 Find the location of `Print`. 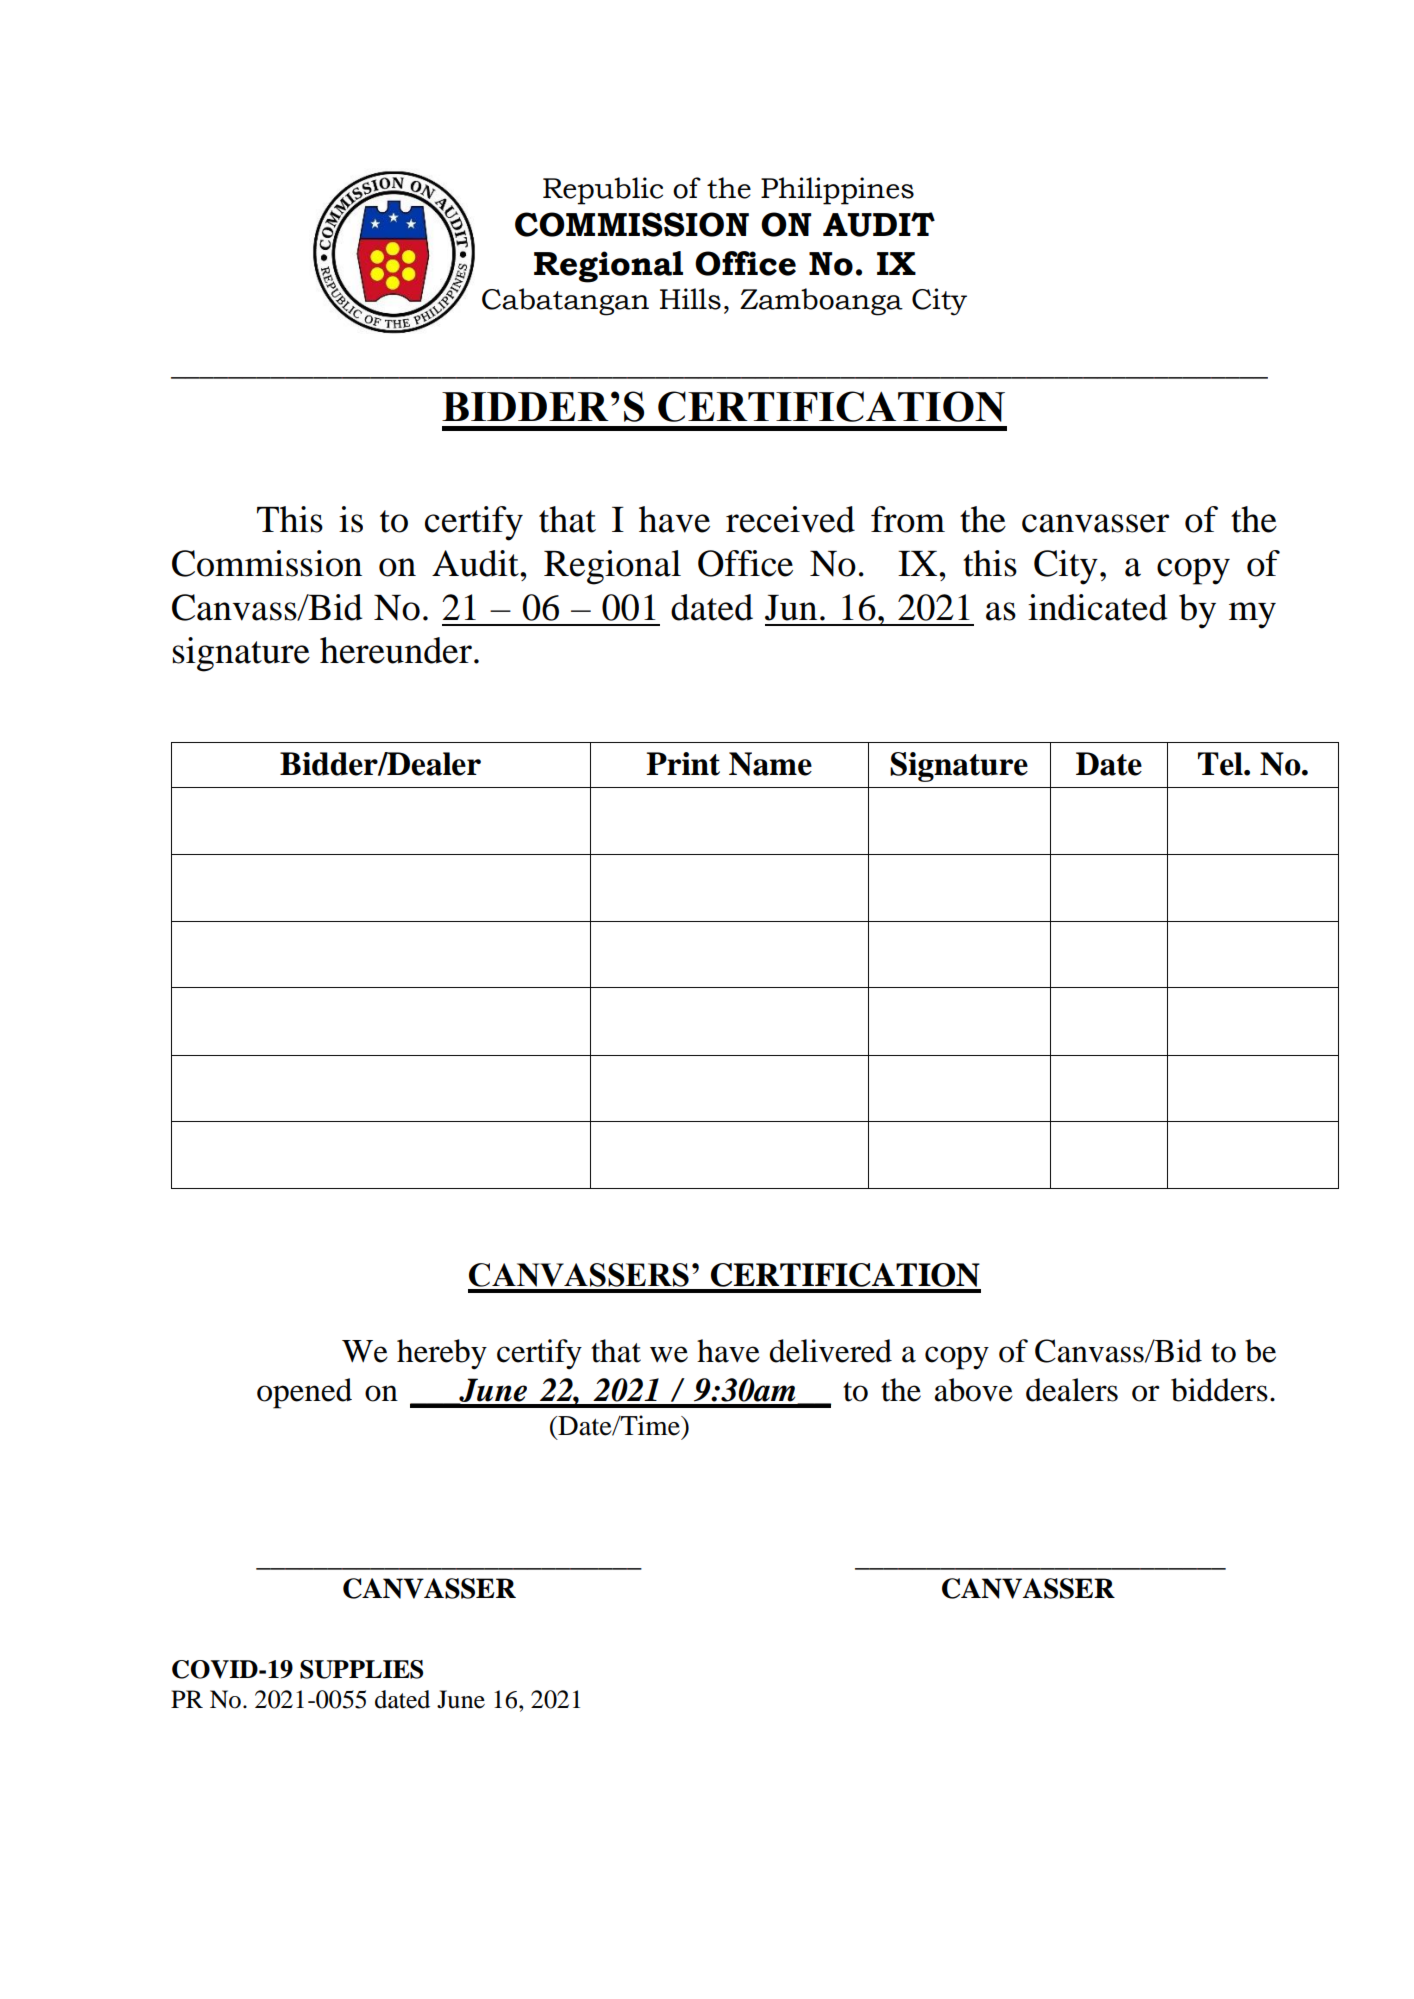

Print is located at coordinates (683, 764).
